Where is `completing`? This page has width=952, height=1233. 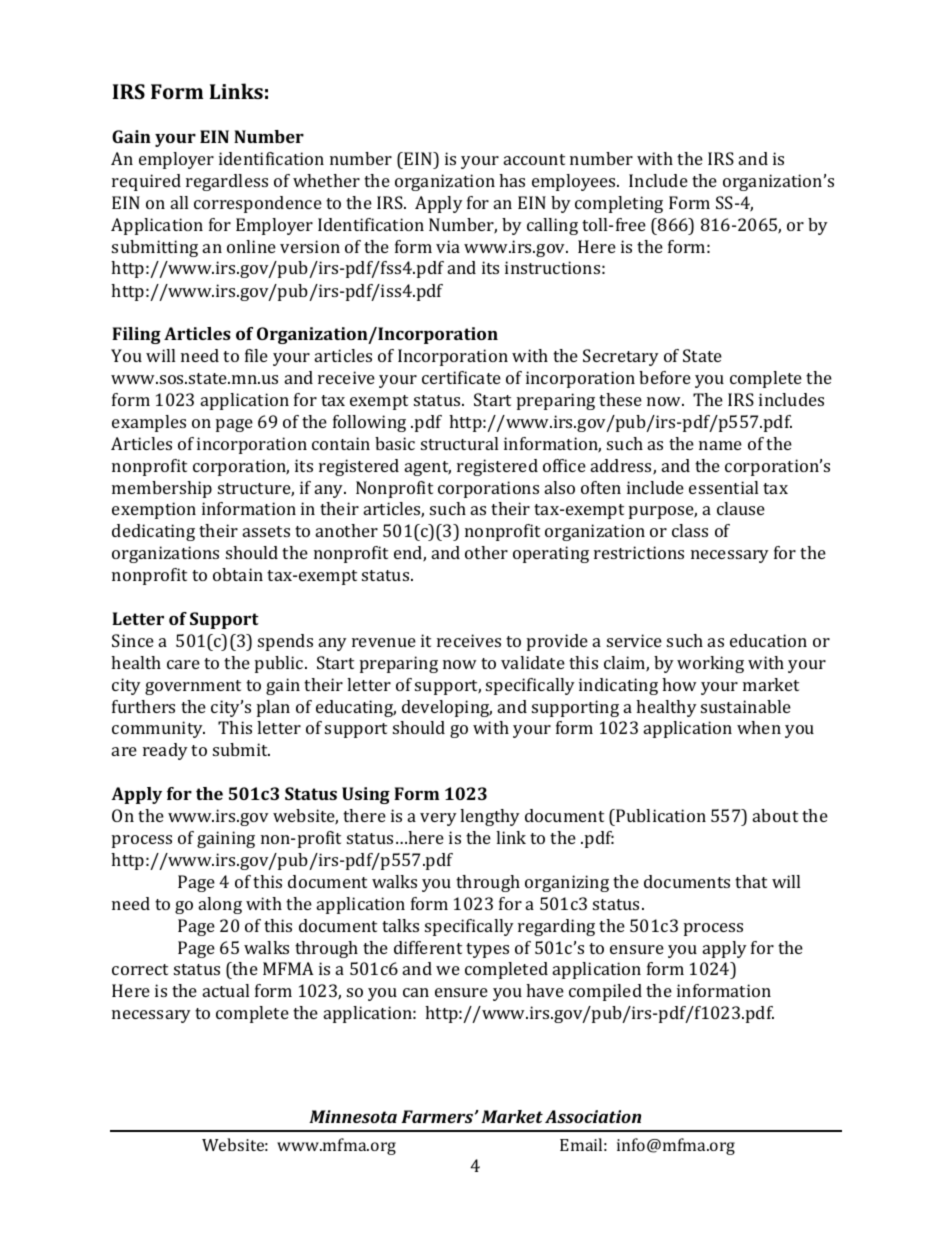
completing is located at coordinates (619, 204).
